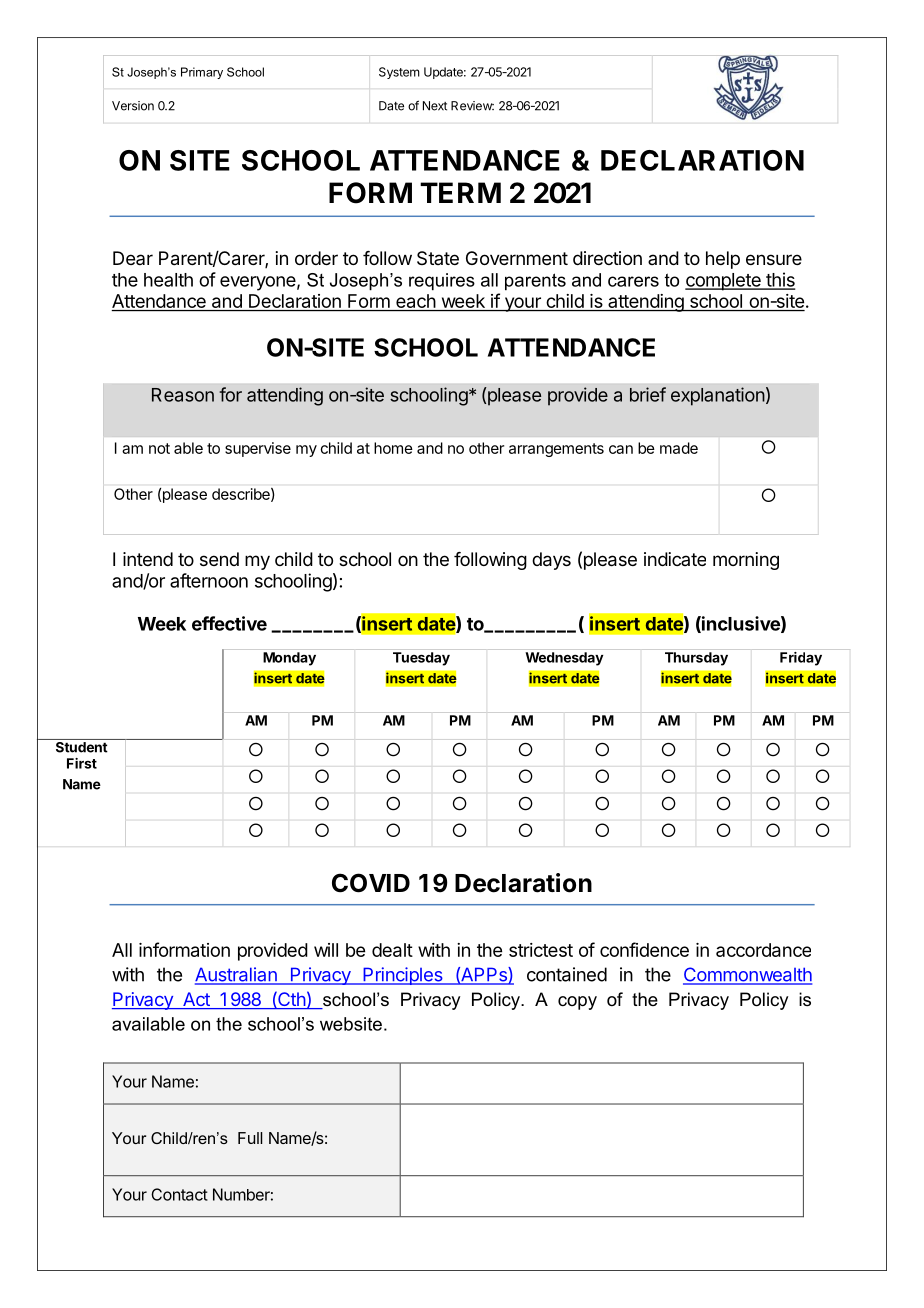 Image resolution: width=924 pixels, height=1308 pixels. Describe the element at coordinates (179, 1194) in the image. I see `Contact` at that location.
